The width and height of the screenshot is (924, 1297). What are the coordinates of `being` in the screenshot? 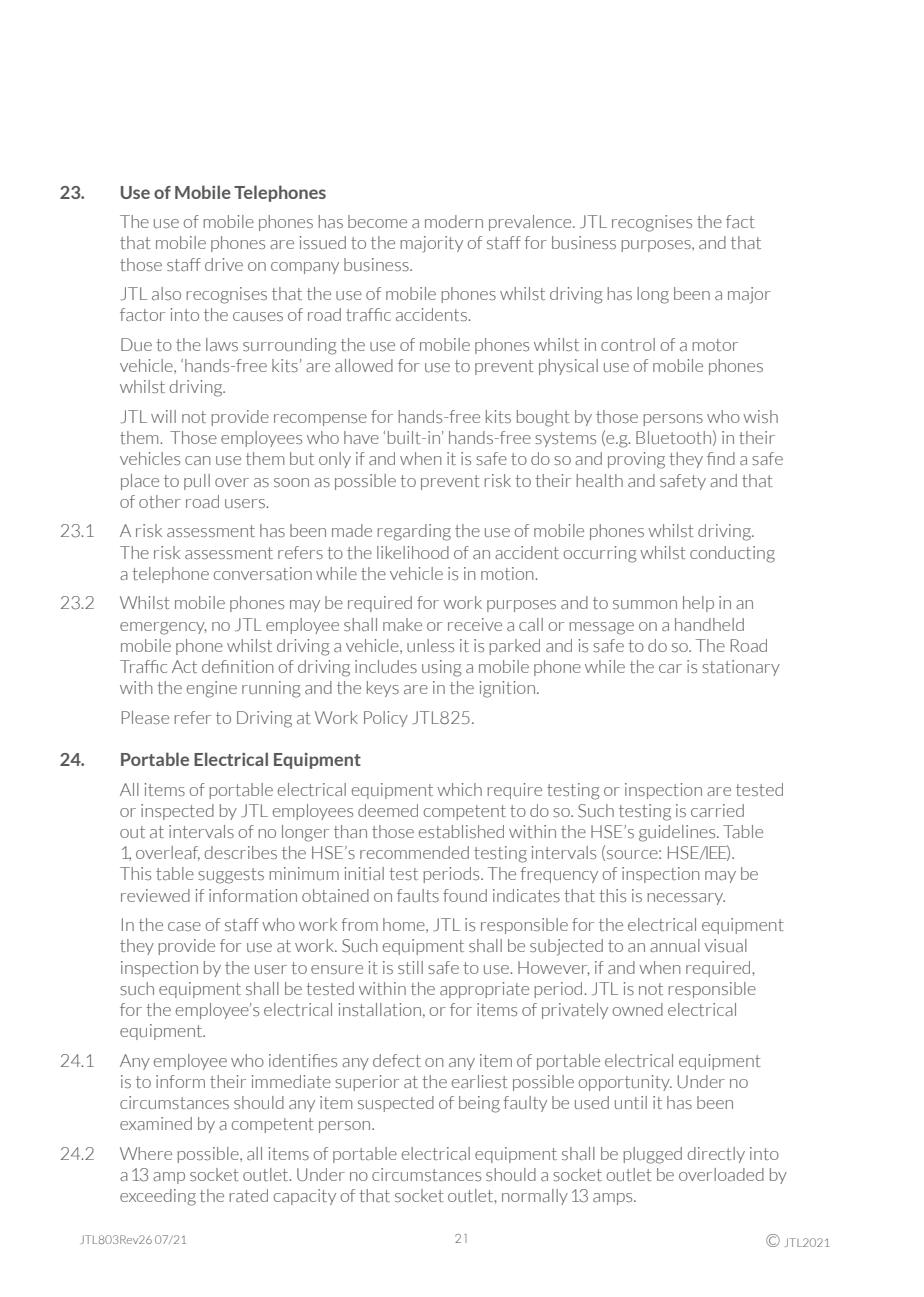 It's located at (479, 1104).
